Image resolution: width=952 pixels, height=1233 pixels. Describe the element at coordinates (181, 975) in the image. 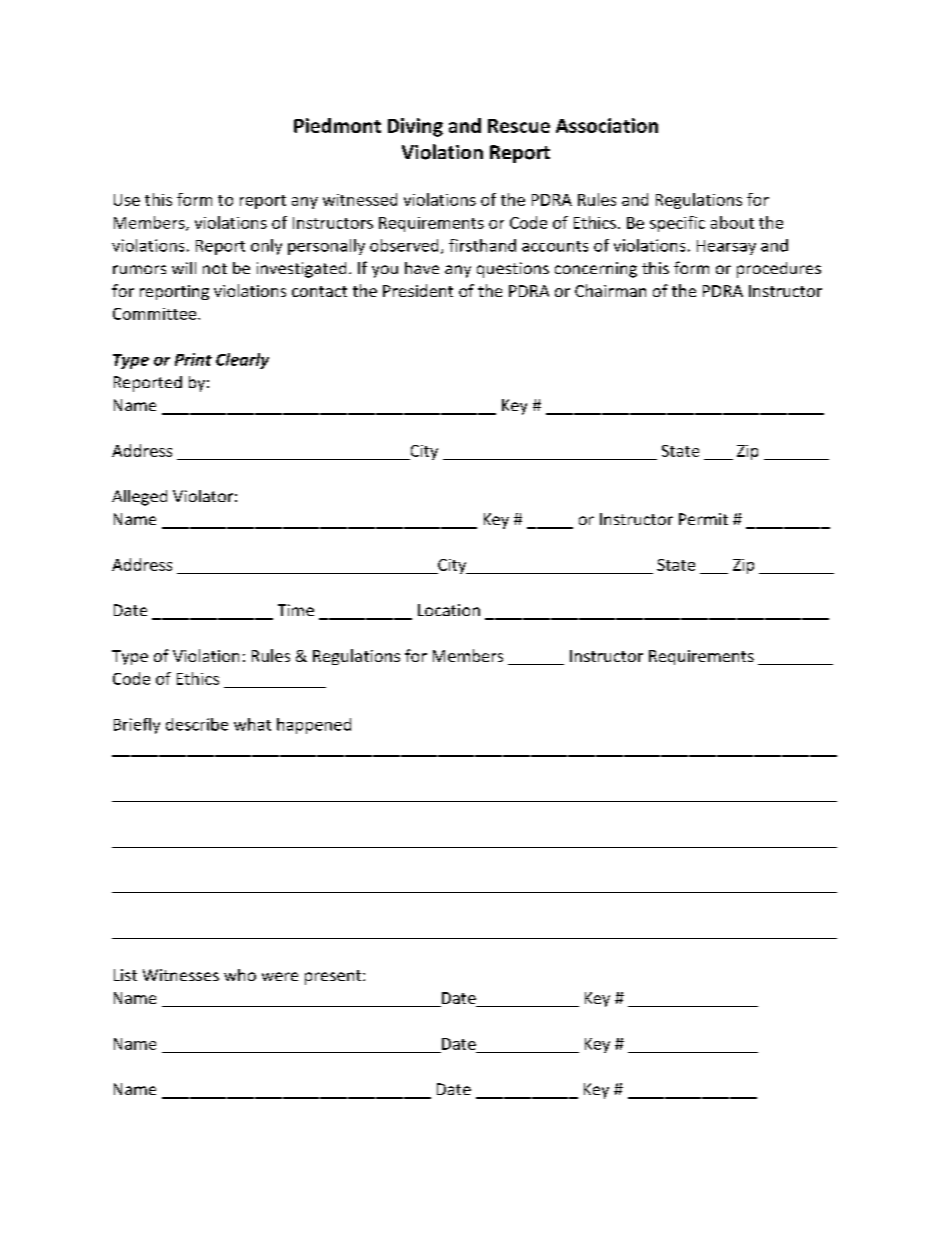

I see `Witnesses` at that location.
